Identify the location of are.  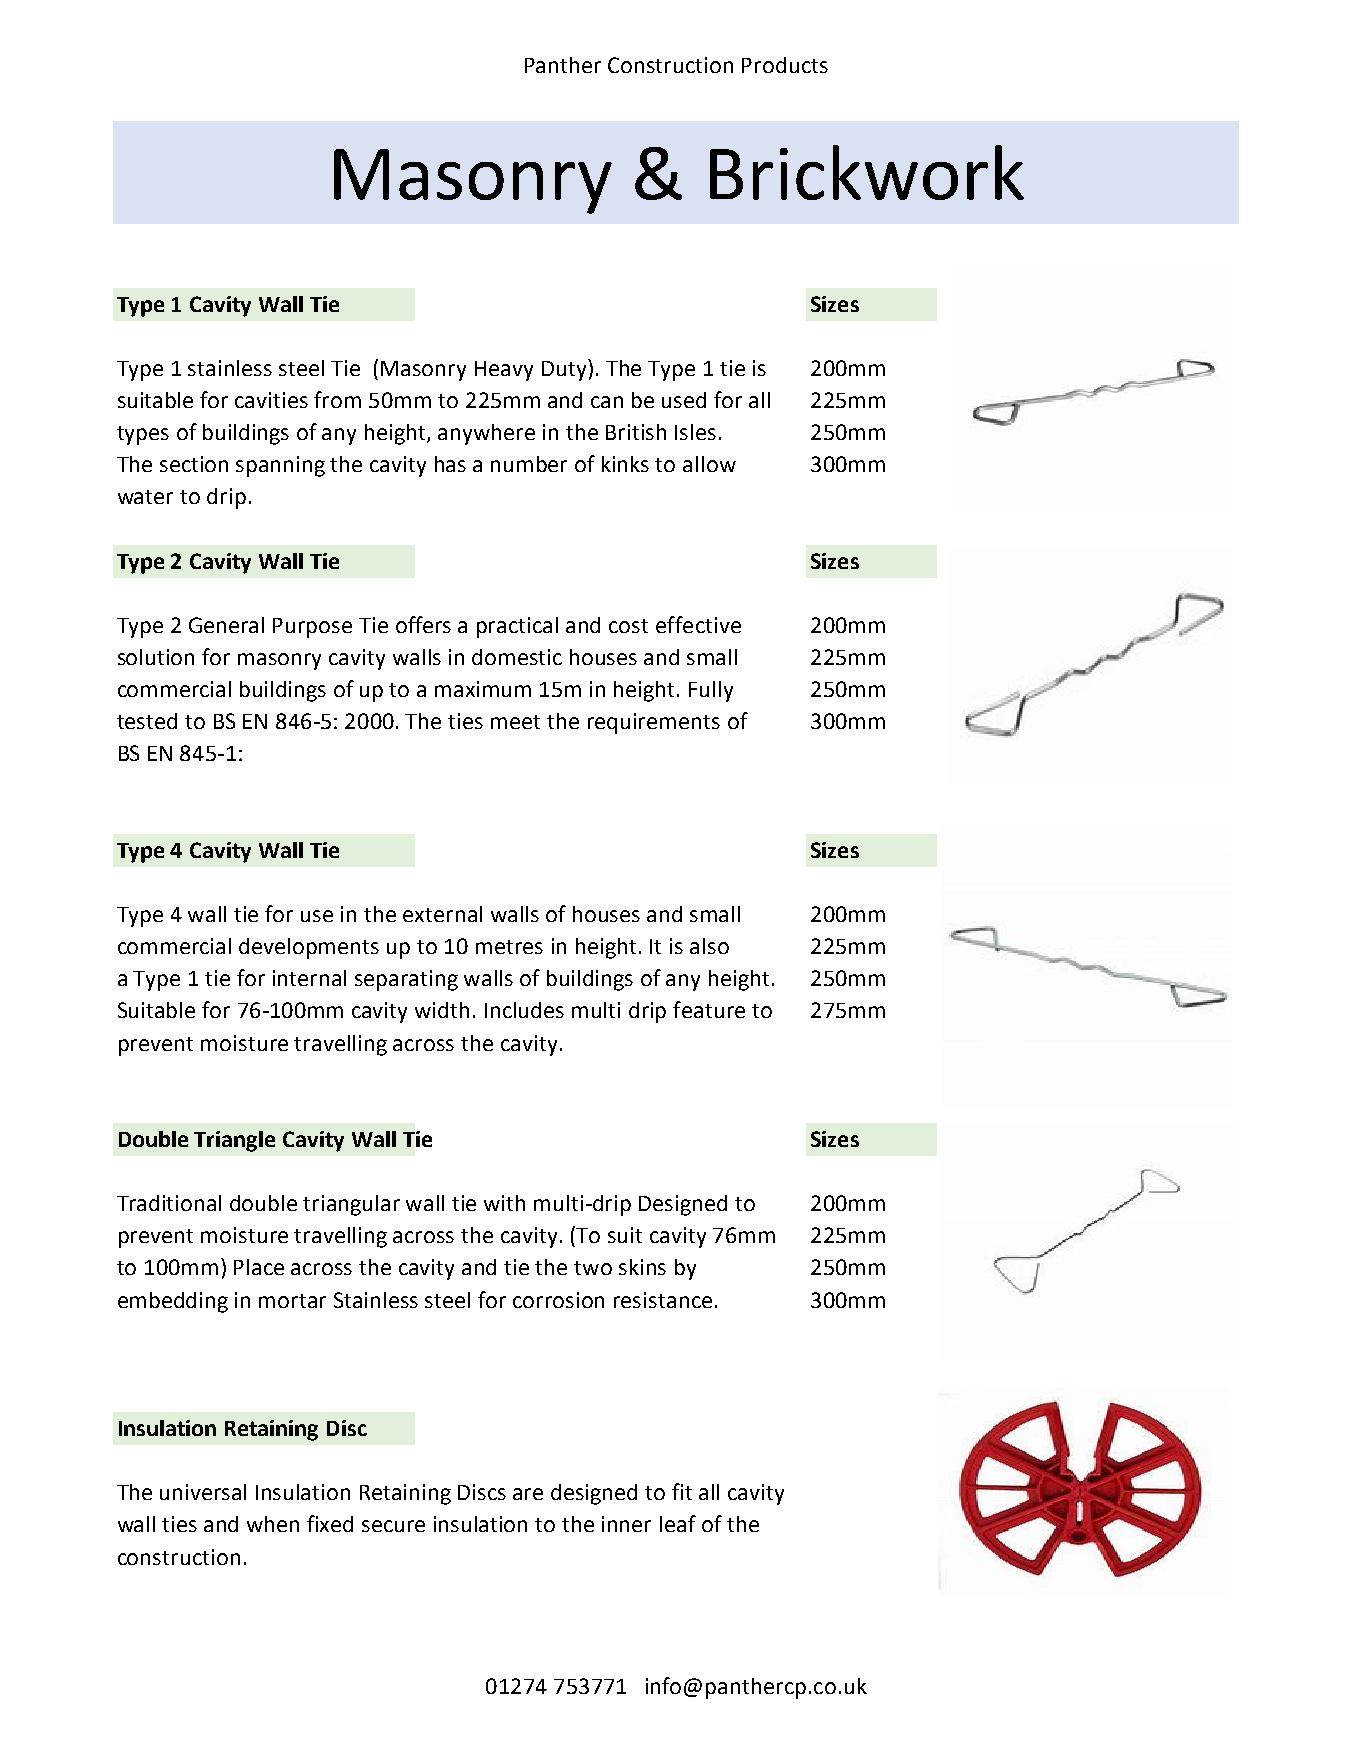
(528, 1494).
